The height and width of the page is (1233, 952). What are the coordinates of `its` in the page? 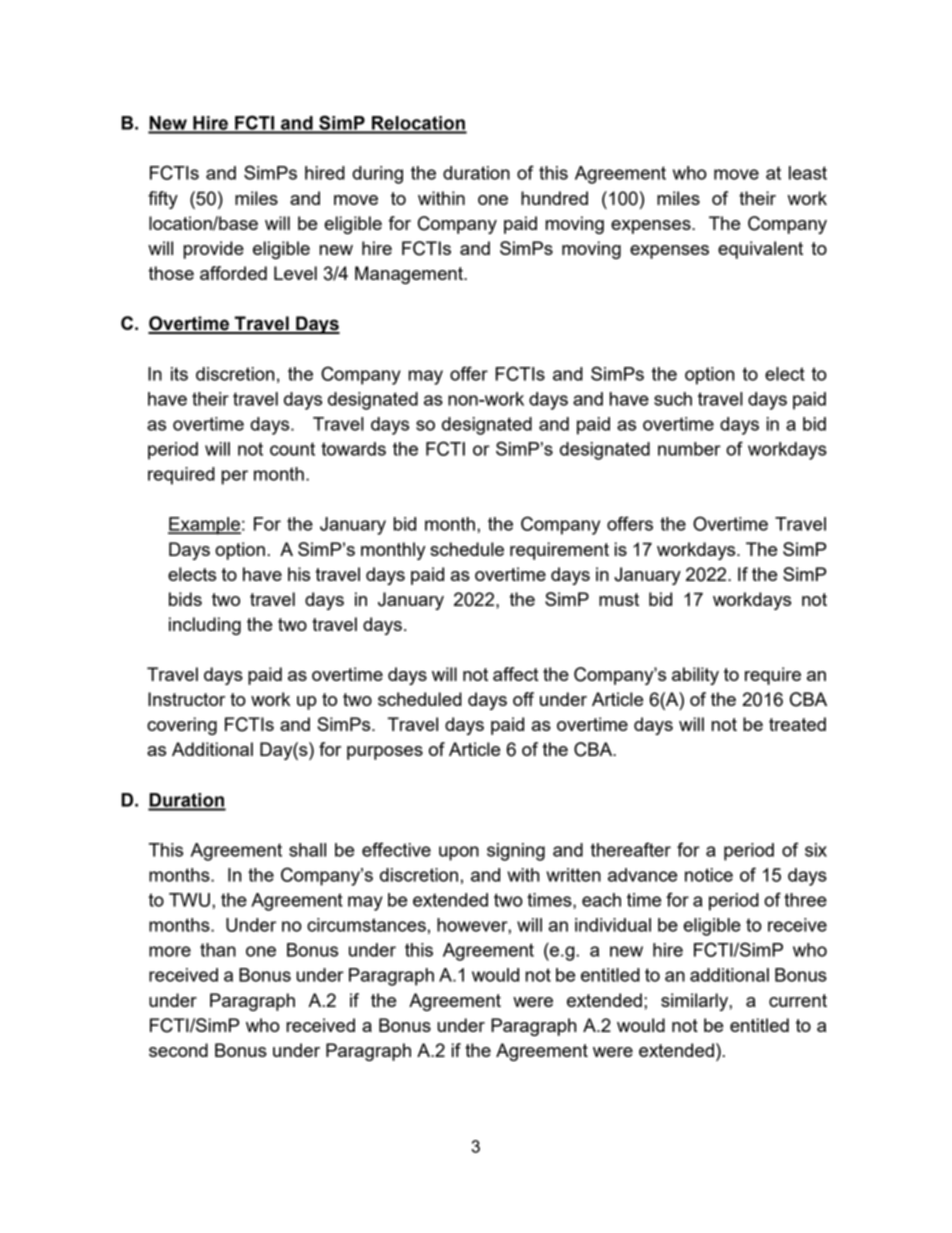 It's located at (179, 374).
